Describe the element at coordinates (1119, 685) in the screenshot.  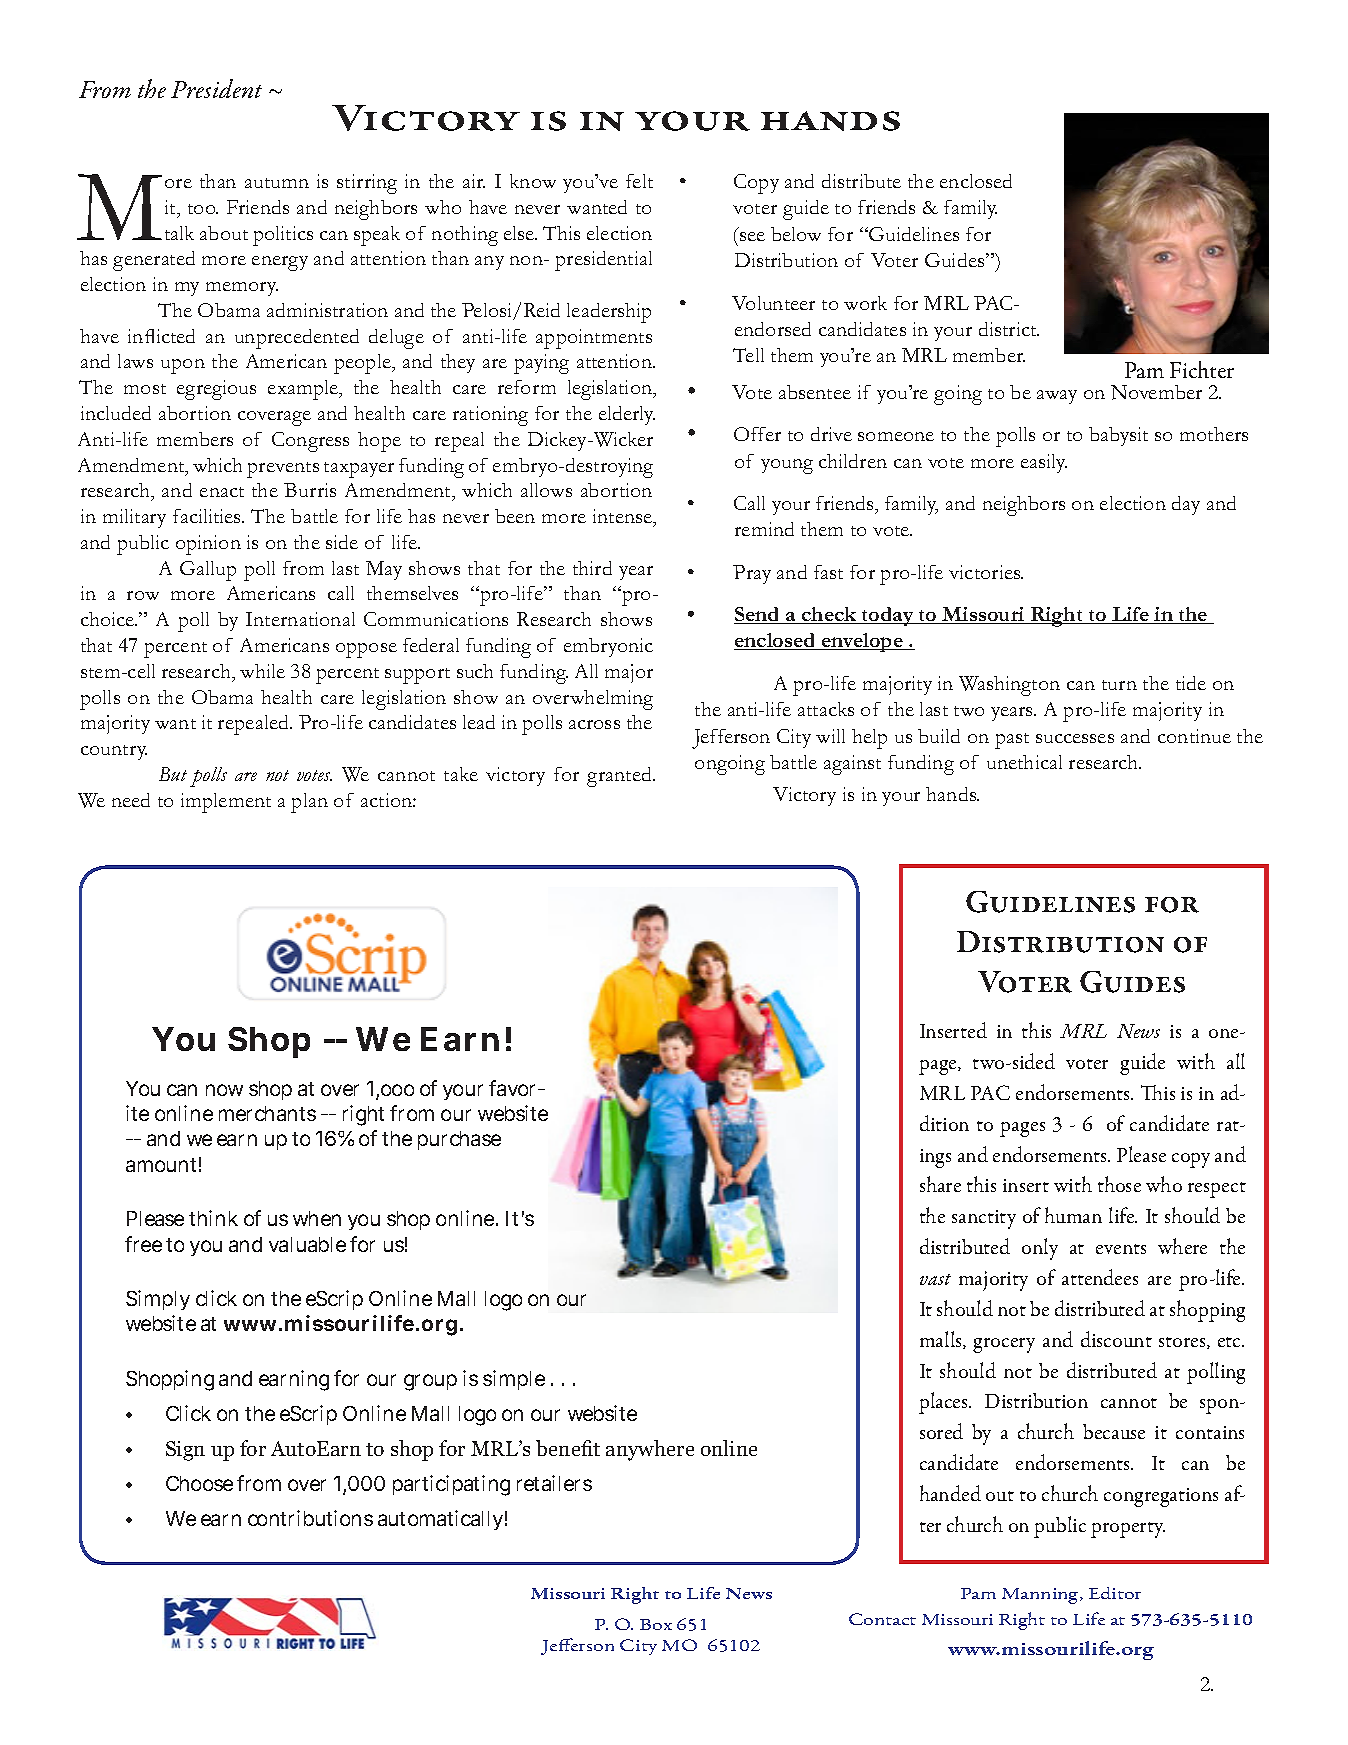
I see `turn` at that location.
